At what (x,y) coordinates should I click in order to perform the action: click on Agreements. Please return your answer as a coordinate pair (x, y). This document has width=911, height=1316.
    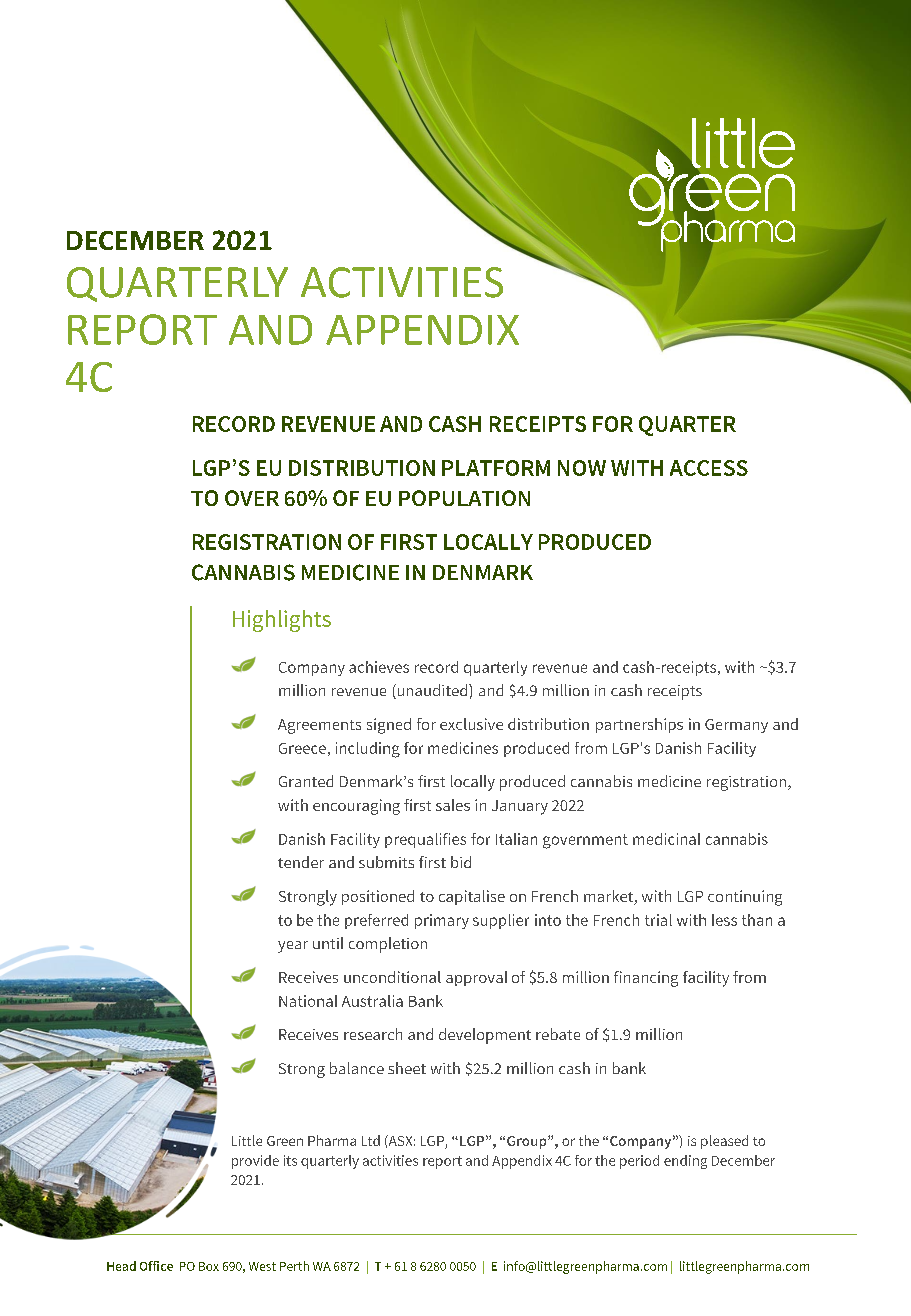
    Looking at the image, I should click on (319, 726).
